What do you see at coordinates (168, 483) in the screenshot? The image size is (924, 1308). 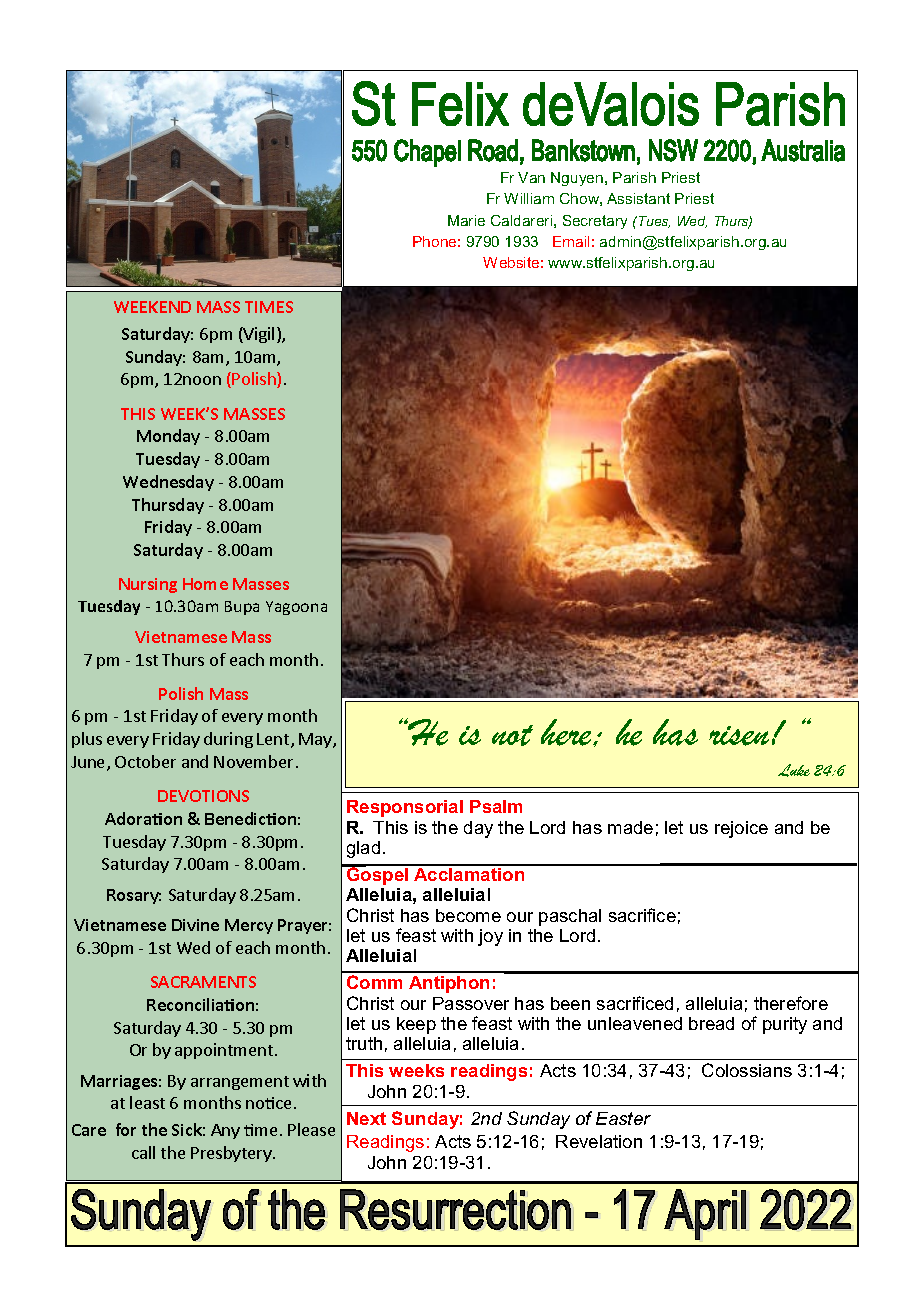 I see `Wednesday` at bounding box center [168, 483].
